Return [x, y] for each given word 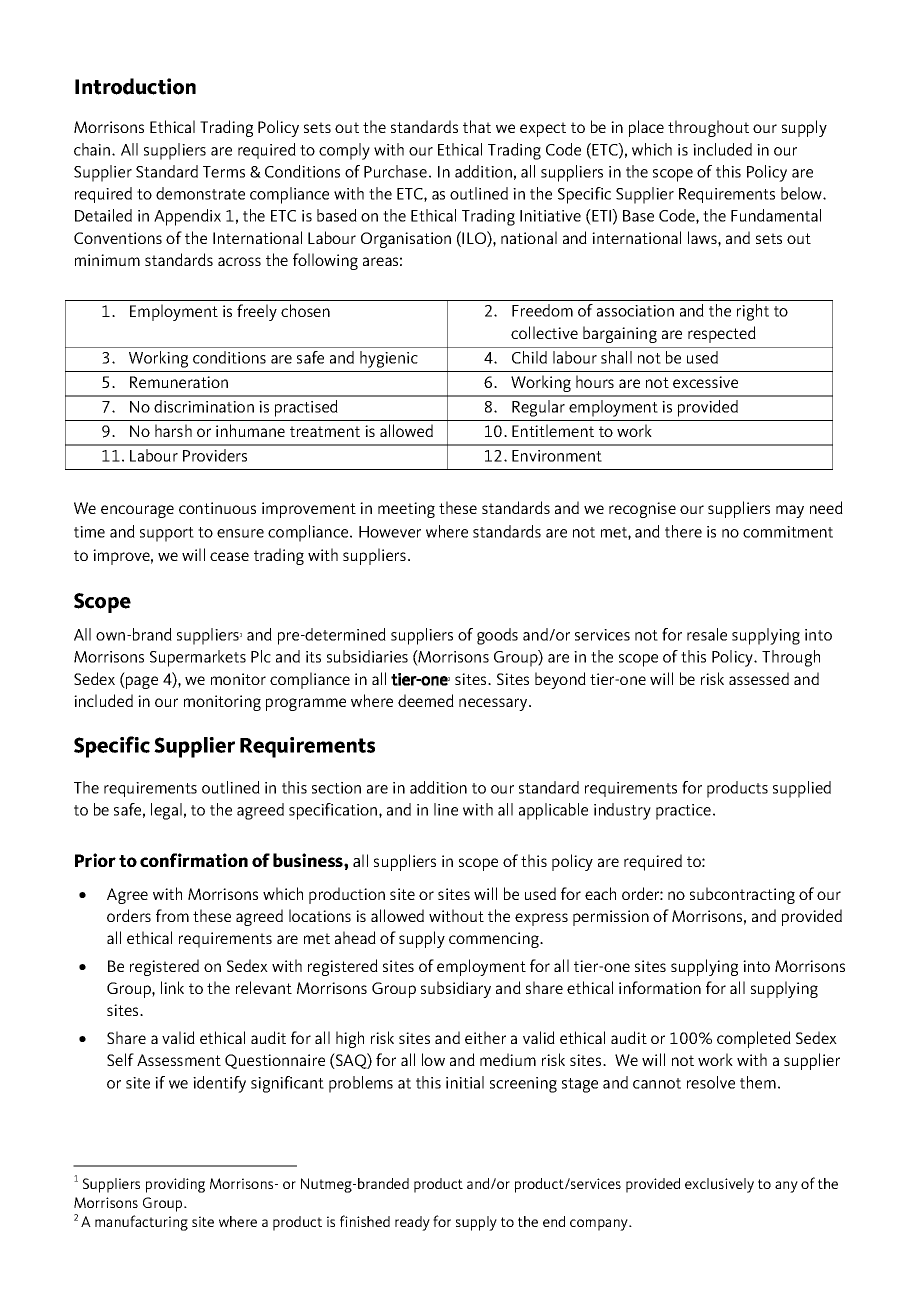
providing [175, 1185]
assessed [759, 678]
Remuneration [179, 382]
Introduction [135, 86]
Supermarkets [198, 658]
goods [497, 636]
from [172, 915]
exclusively [719, 1185]
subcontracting [742, 895]
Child [529, 357]
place [646, 128]
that [477, 126]
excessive [705, 382]
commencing [495, 940]
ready [412, 1223]
